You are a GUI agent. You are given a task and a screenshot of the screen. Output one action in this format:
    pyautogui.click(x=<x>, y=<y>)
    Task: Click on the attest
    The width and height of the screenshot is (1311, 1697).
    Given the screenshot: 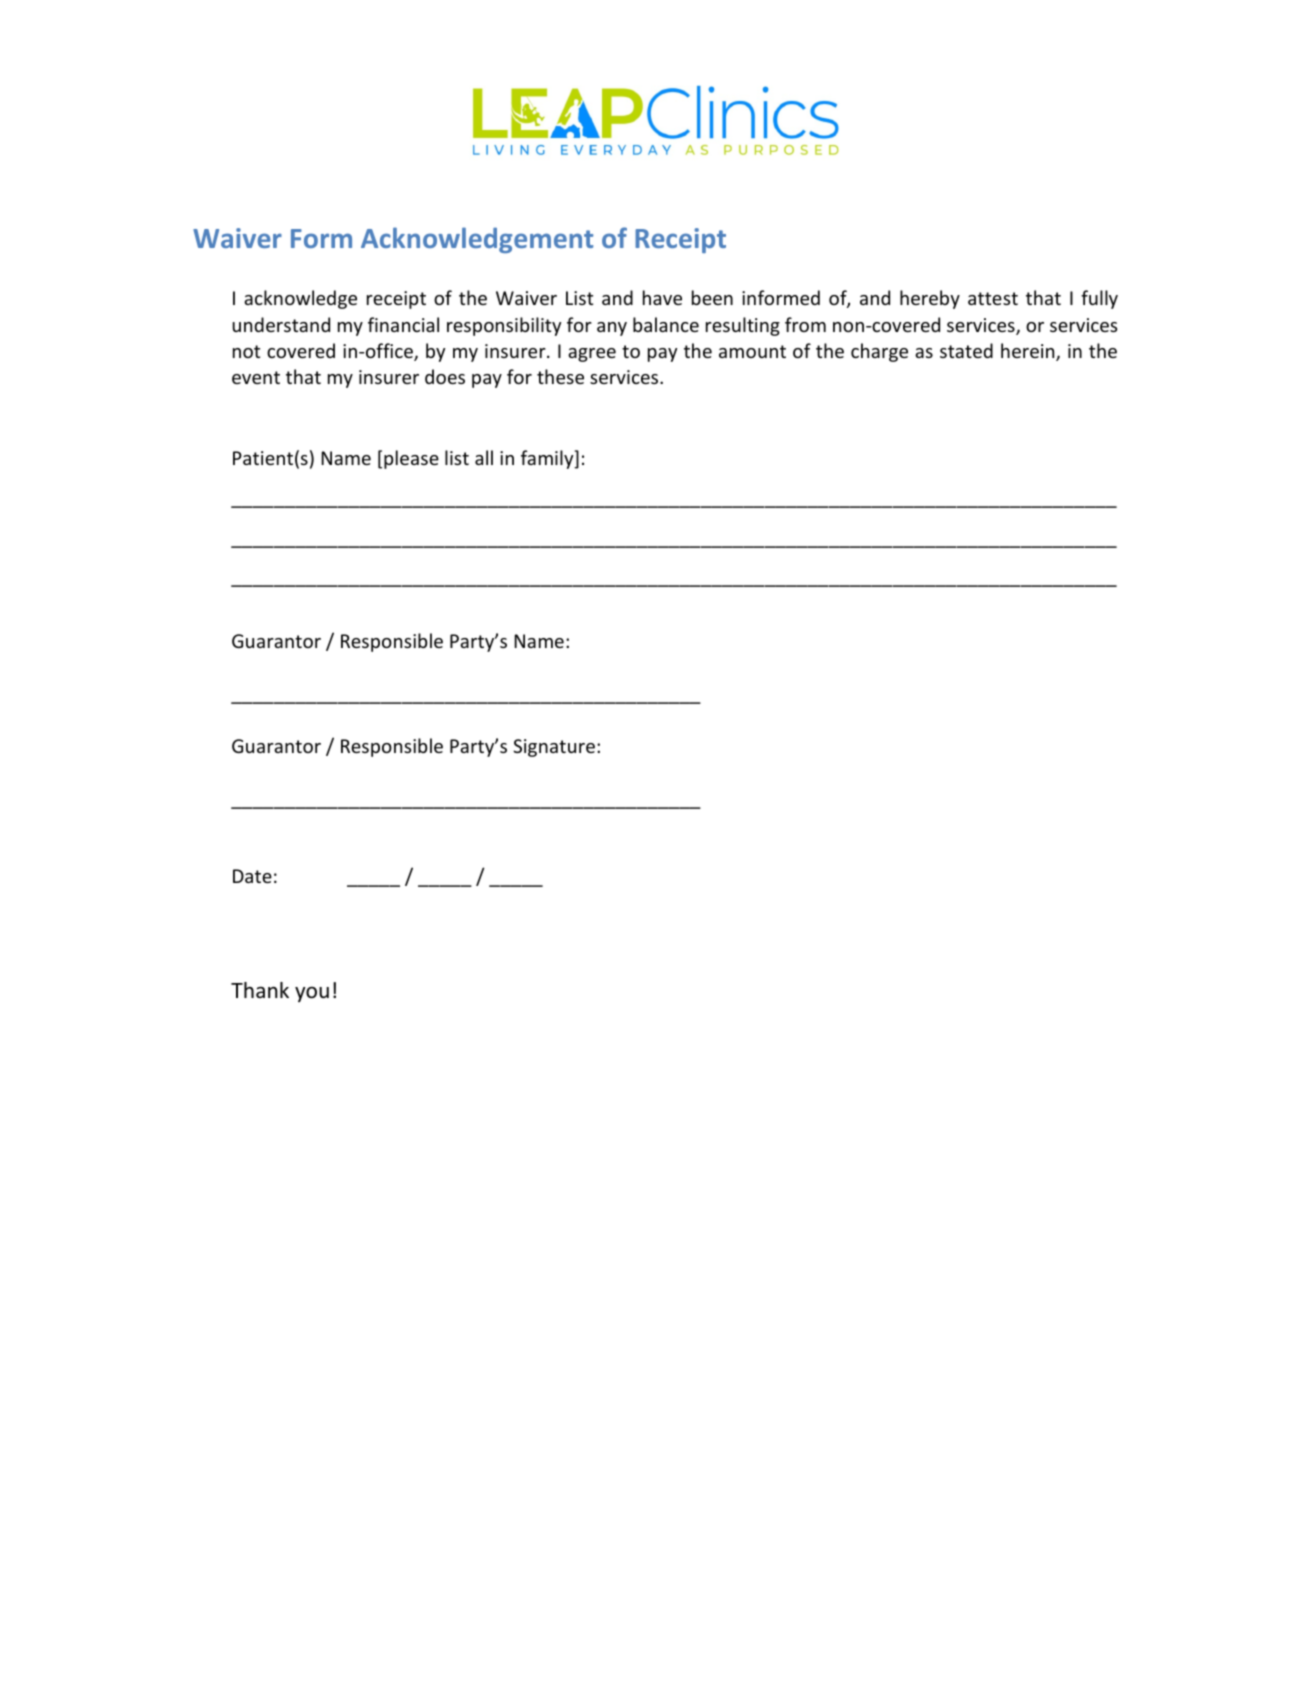 What is the action you would take?
    pyautogui.click(x=993, y=298)
